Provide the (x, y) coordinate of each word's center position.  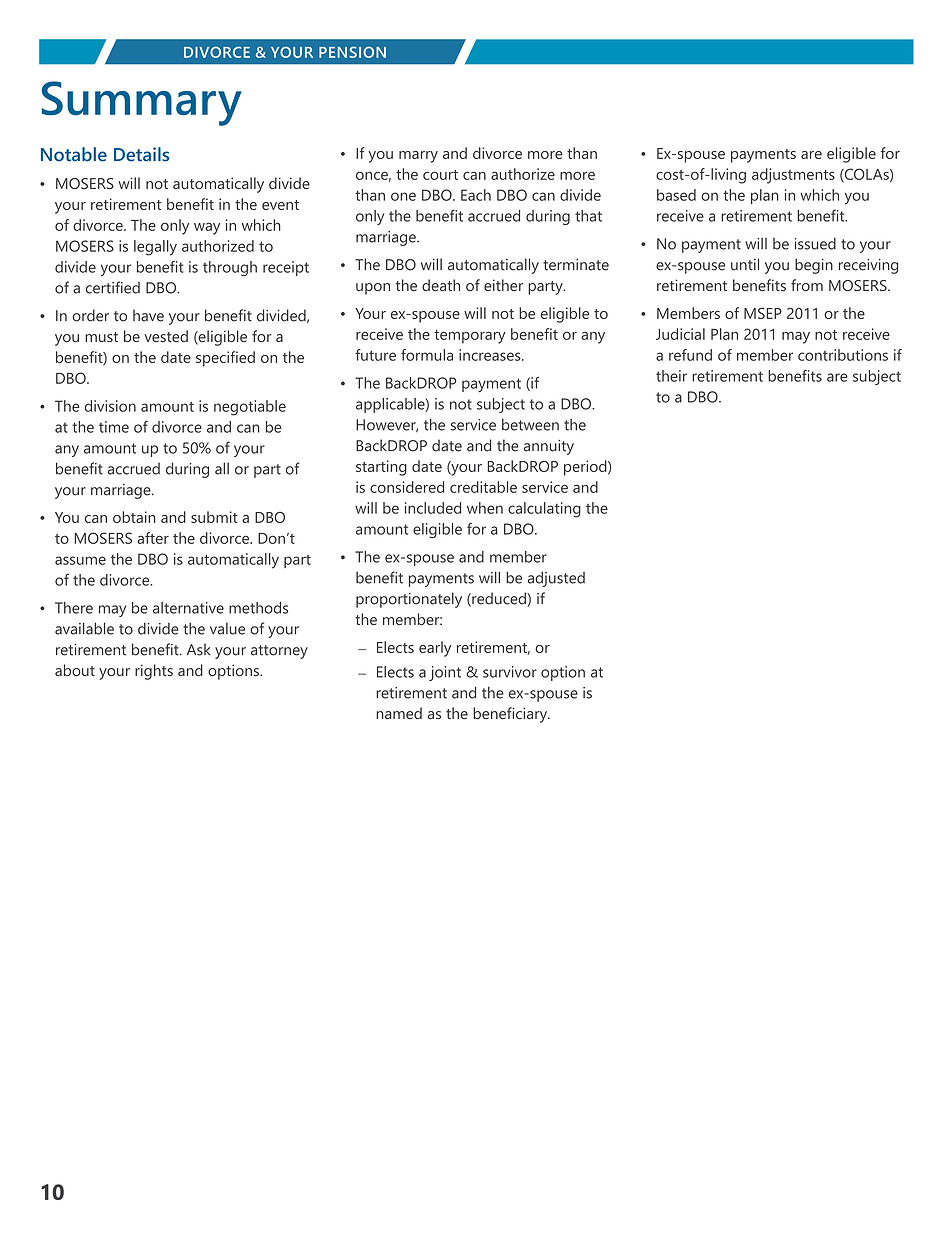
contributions (843, 355)
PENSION (352, 52)
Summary (142, 103)
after (153, 538)
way (207, 229)
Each (476, 195)
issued (815, 243)
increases (491, 355)
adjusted (556, 579)
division (110, 406)
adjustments (793, 176)
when (485, 508)
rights (154, 672)
